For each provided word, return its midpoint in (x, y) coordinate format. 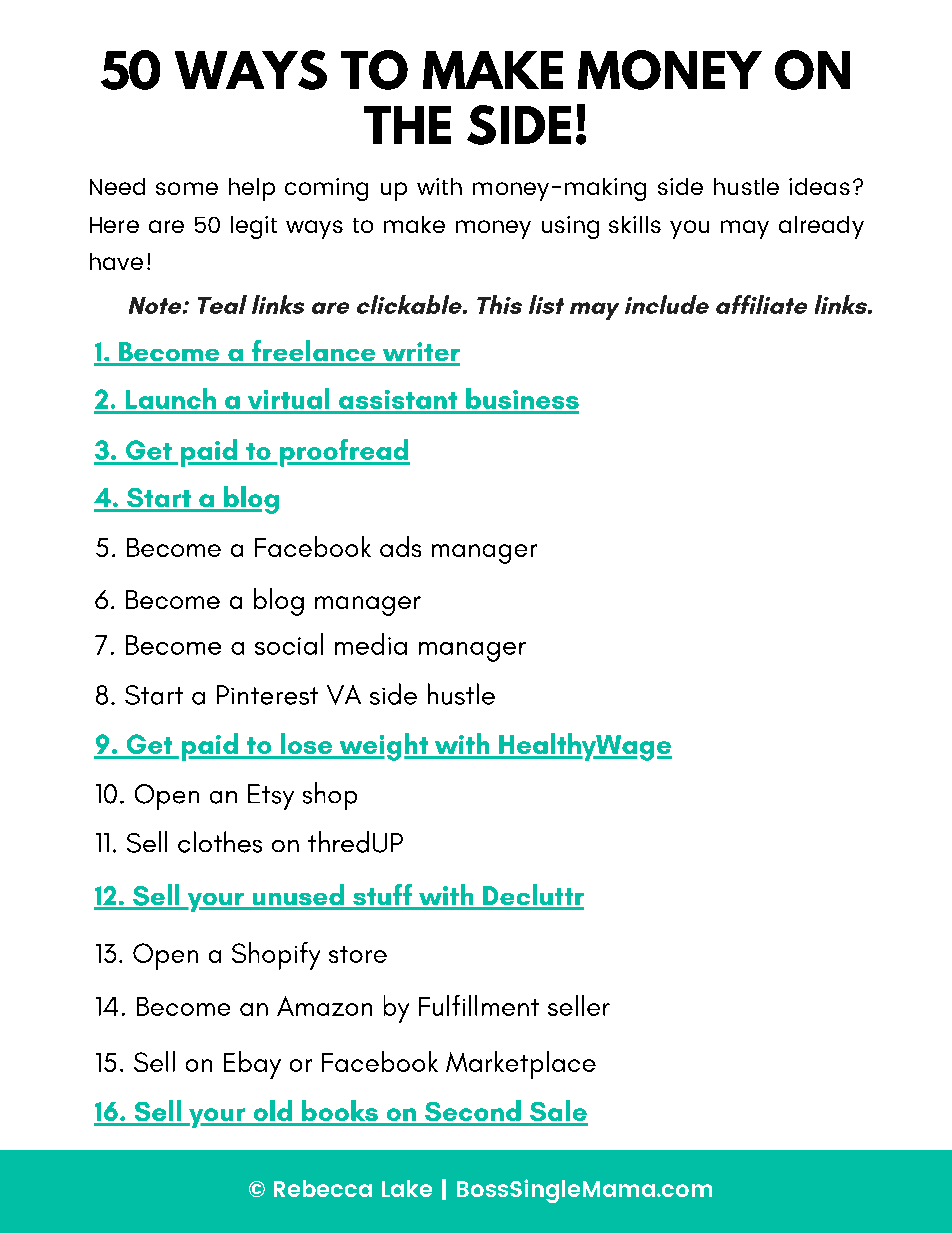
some (187, 188)
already (821, 227)
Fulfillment (479, 1005)
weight (383, 747)
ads (400, 546)
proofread (345, 453)
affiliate (761, 304)
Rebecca (323, 1188)
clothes (220, 842)
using (570, 227)
